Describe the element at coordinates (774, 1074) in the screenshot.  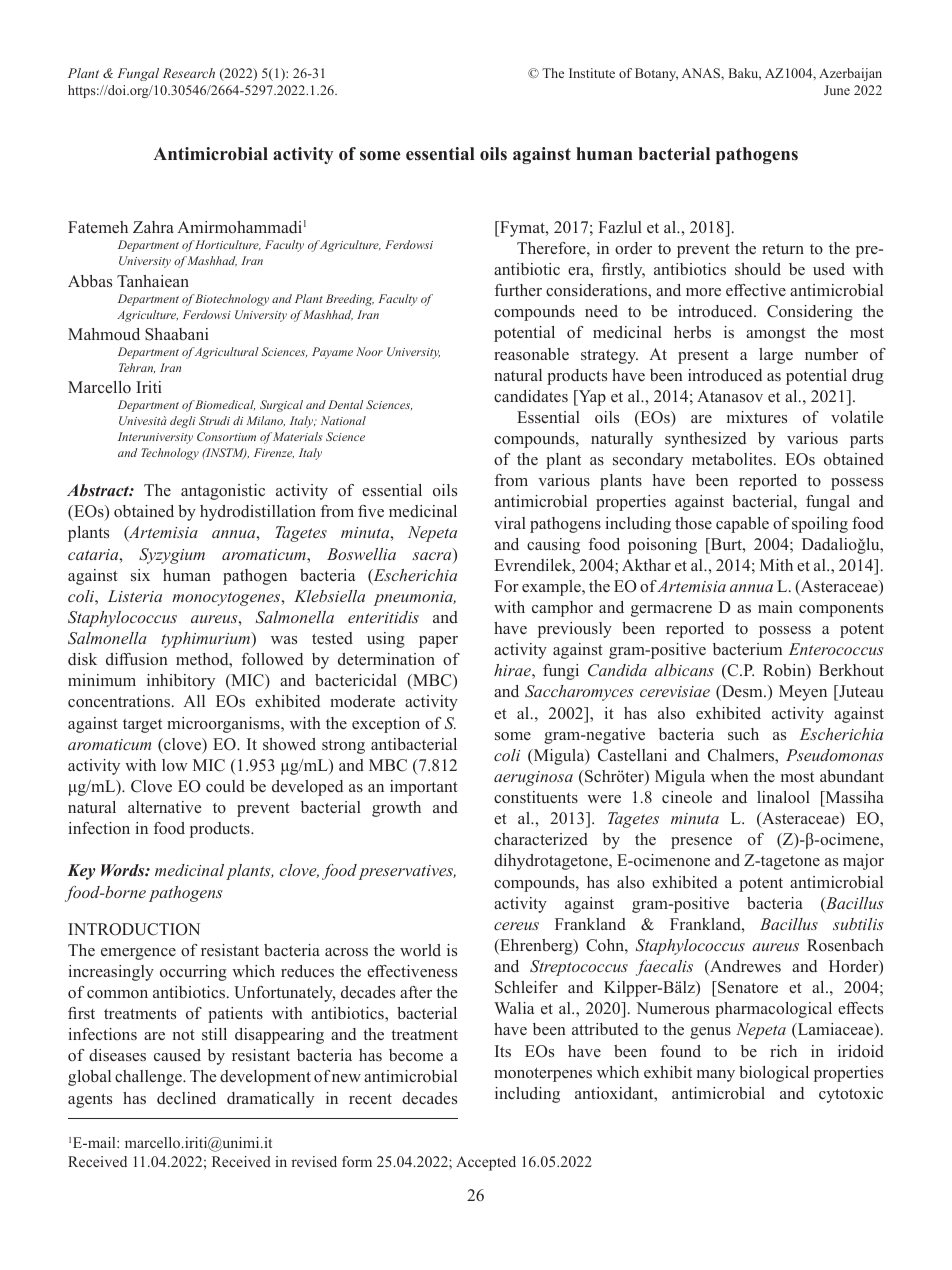
I see `biological` at that location.
